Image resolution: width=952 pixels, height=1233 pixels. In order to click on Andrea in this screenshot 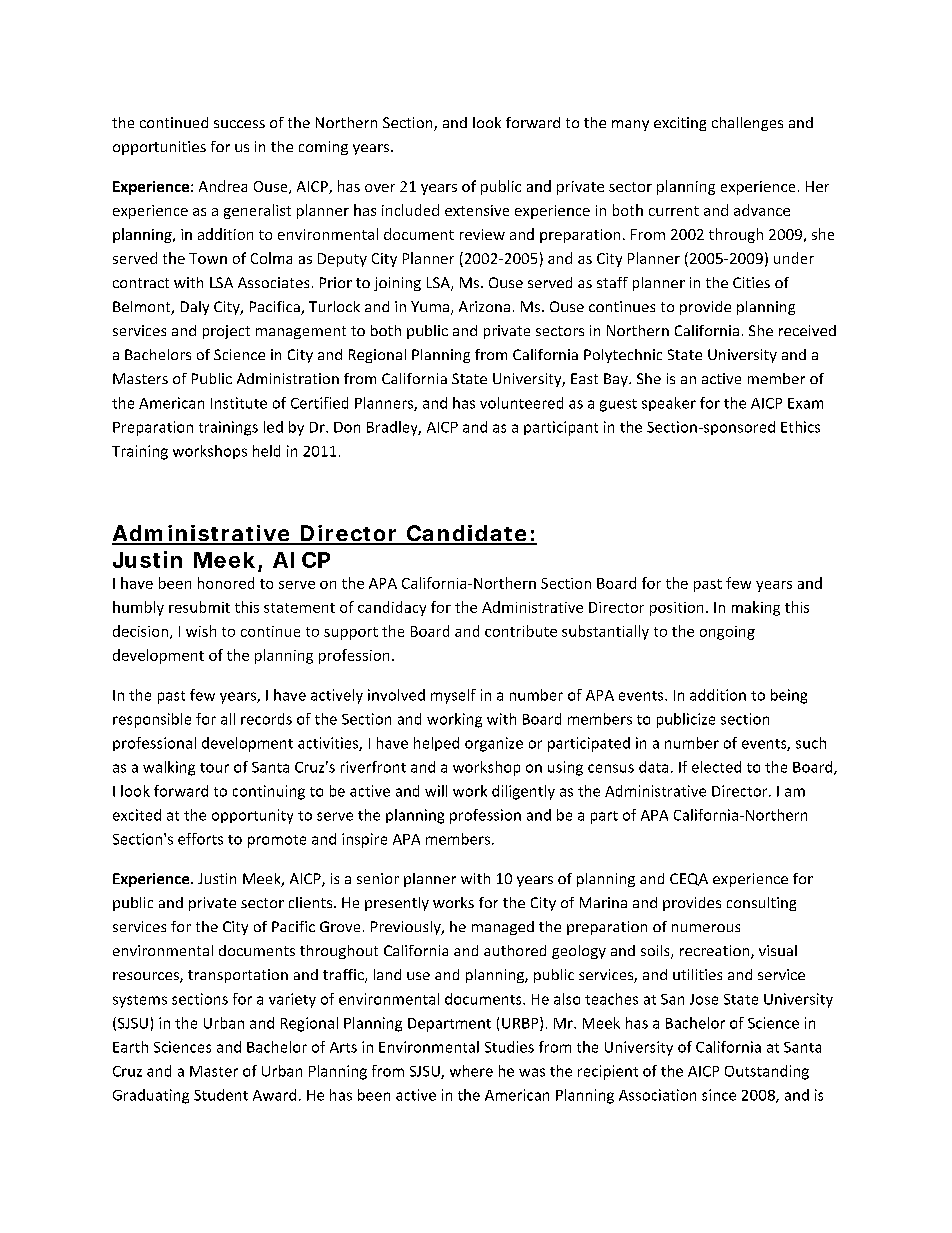, I will do `click(223, 186)`.
